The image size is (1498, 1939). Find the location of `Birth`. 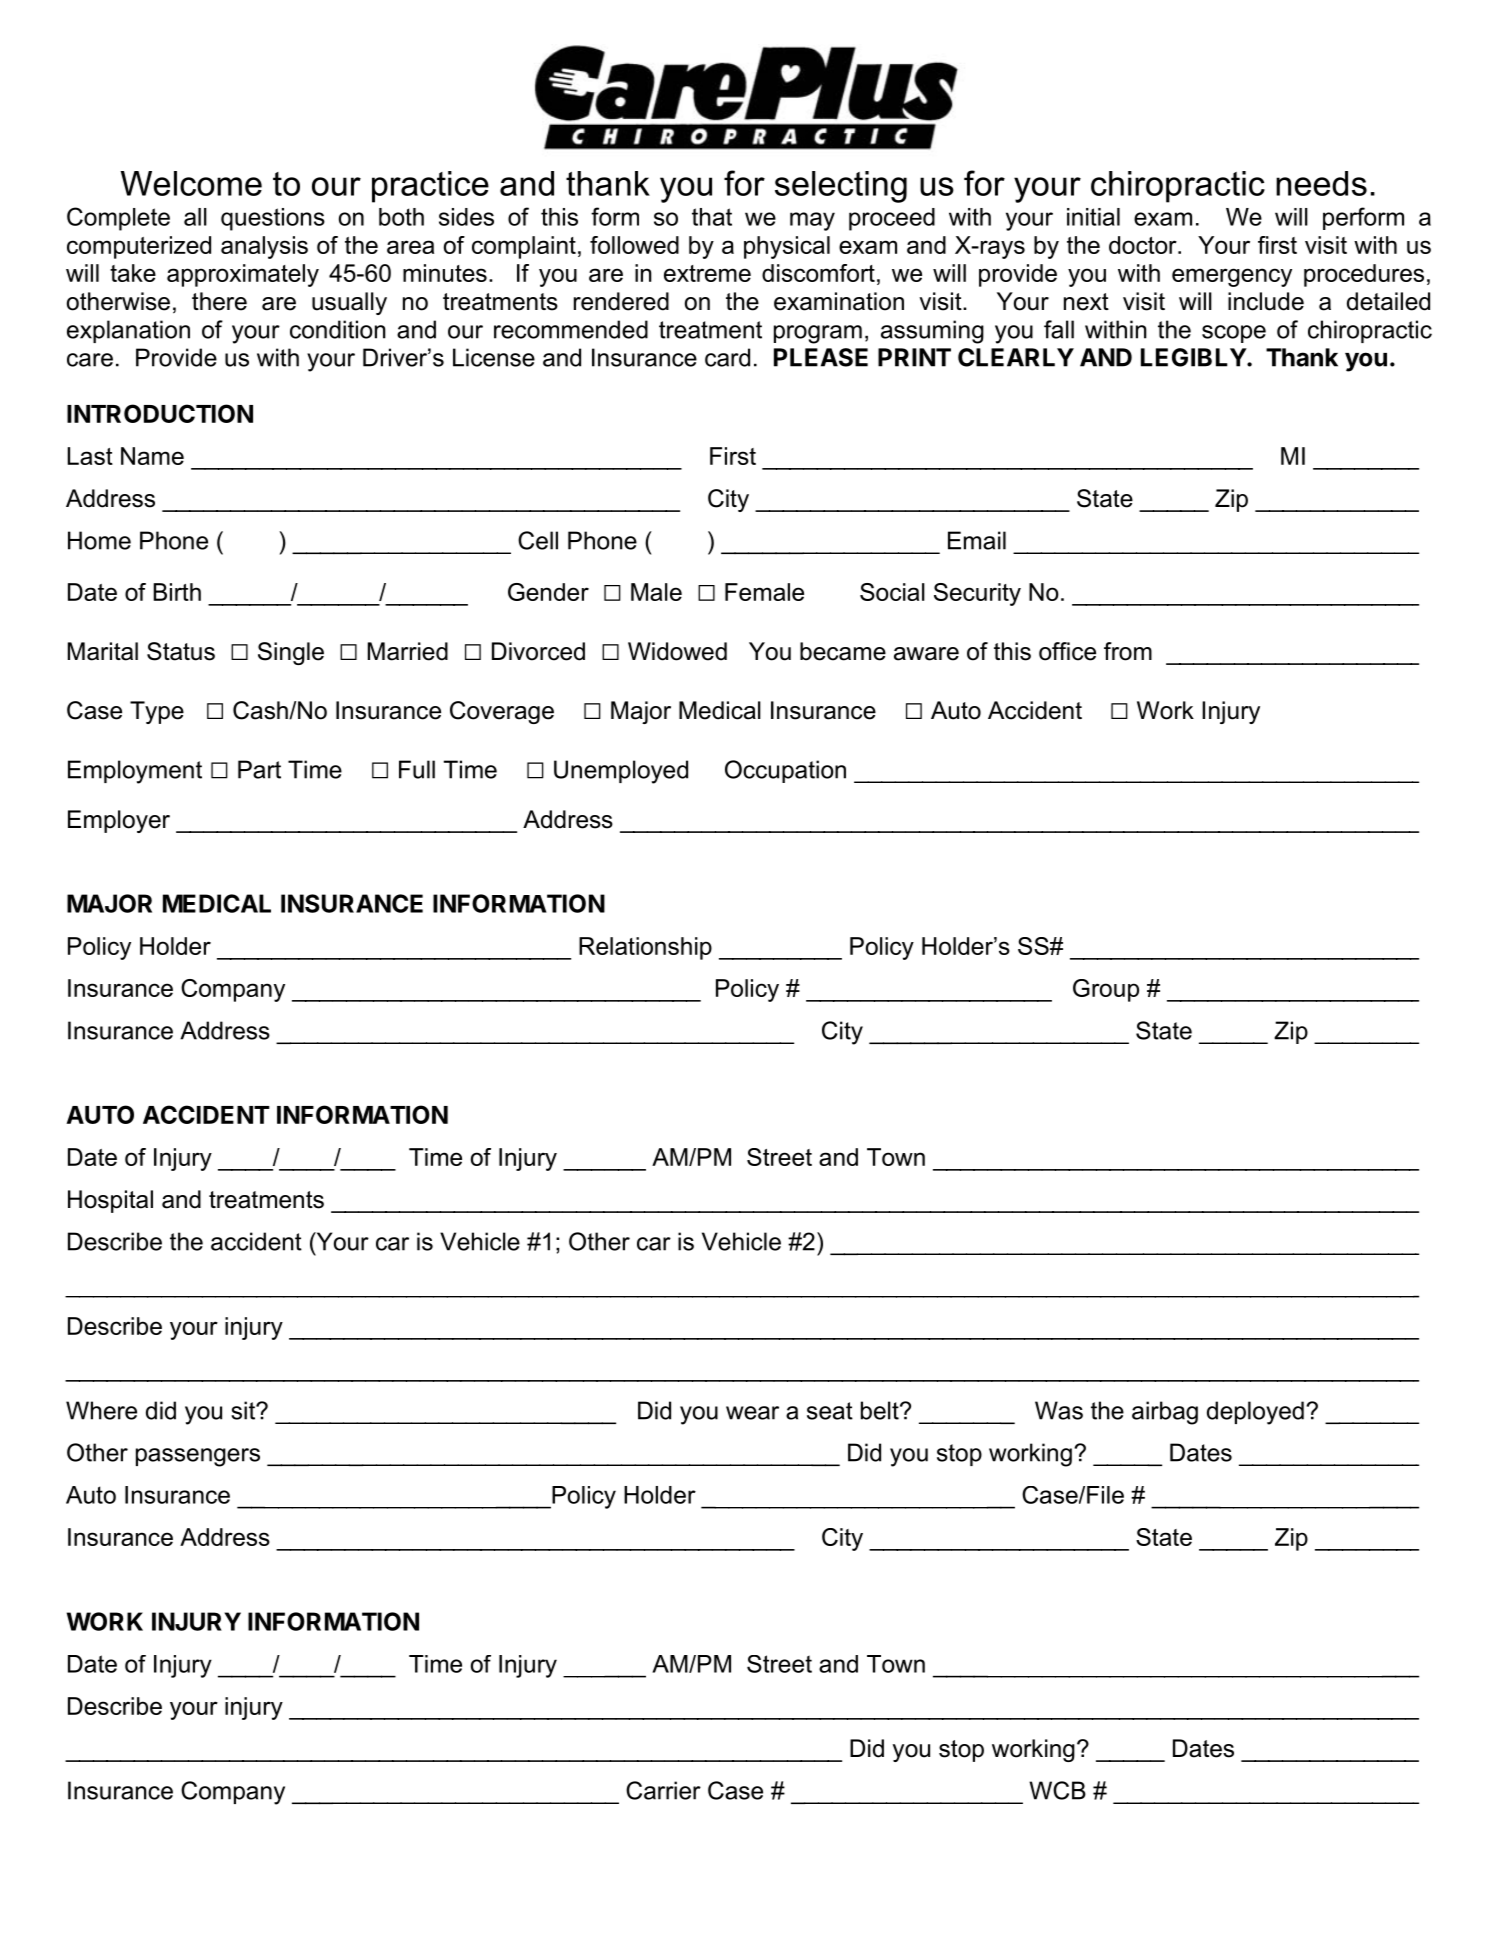

Birth is located at coordinates (177, 592).
